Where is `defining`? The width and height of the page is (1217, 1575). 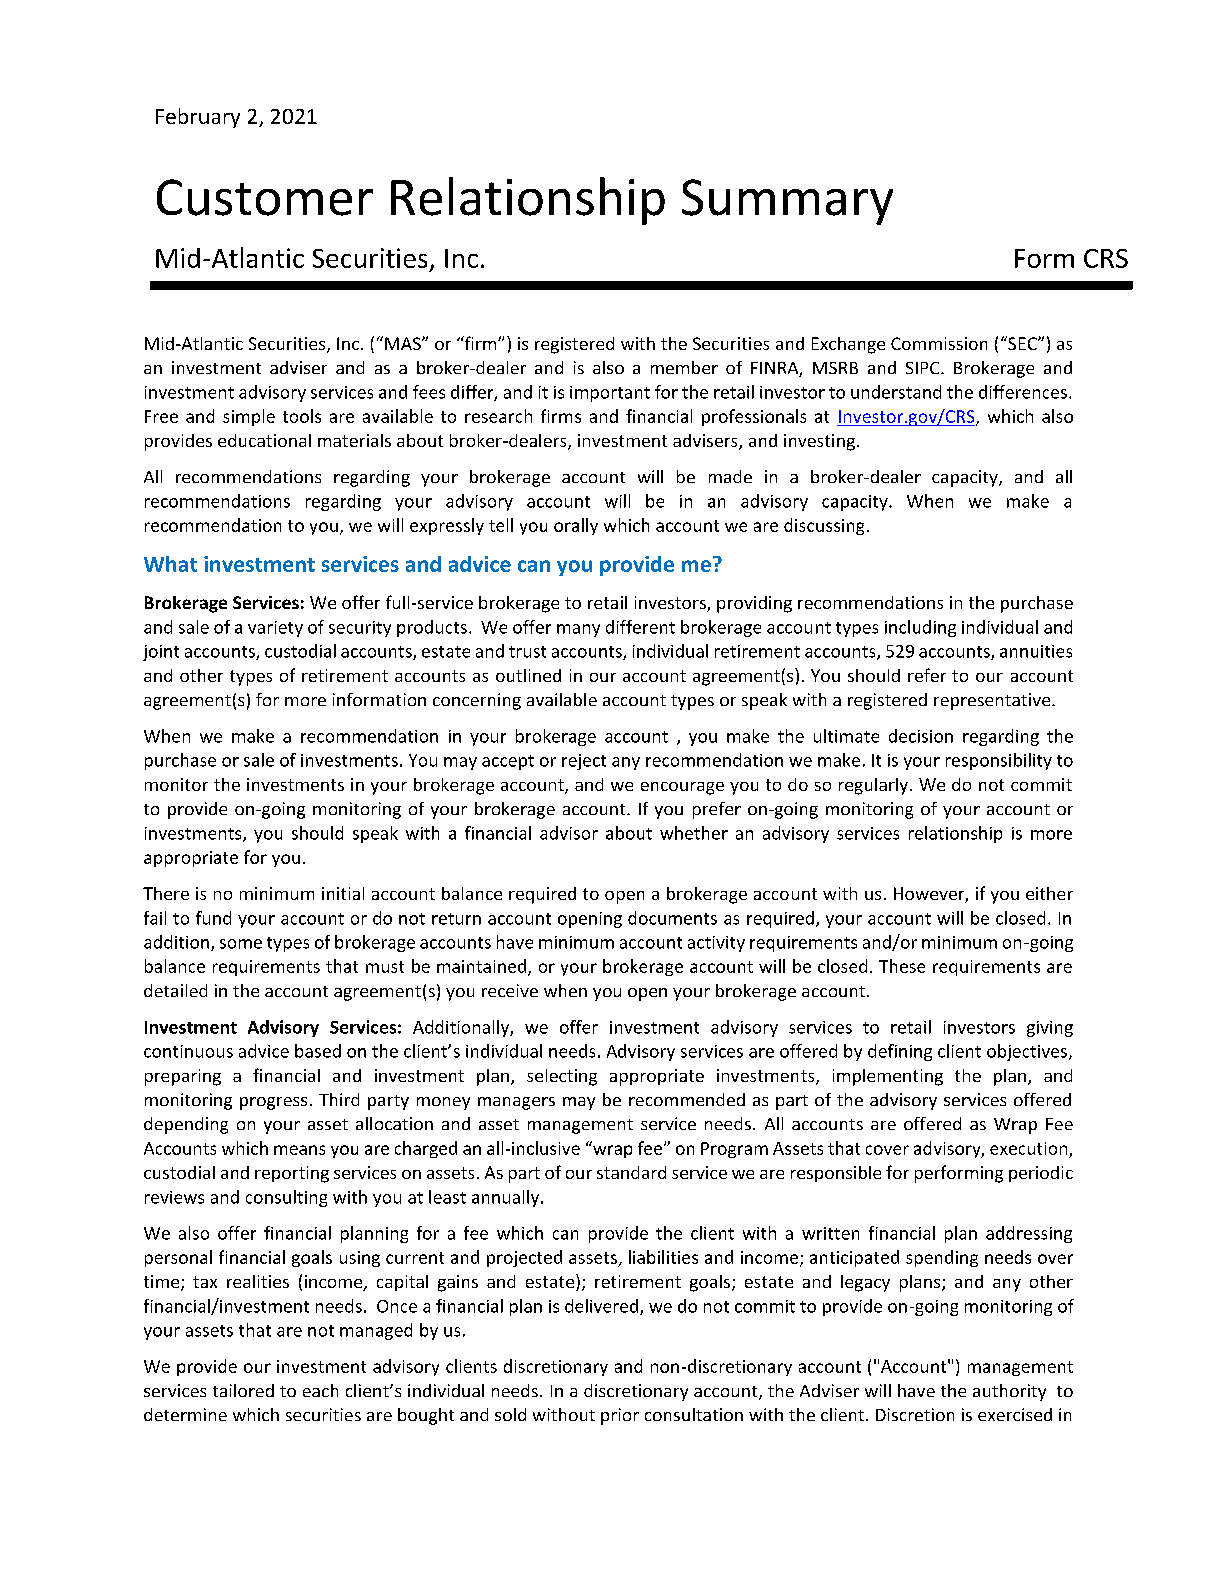
defining is located at coordinates (900, 1052).
